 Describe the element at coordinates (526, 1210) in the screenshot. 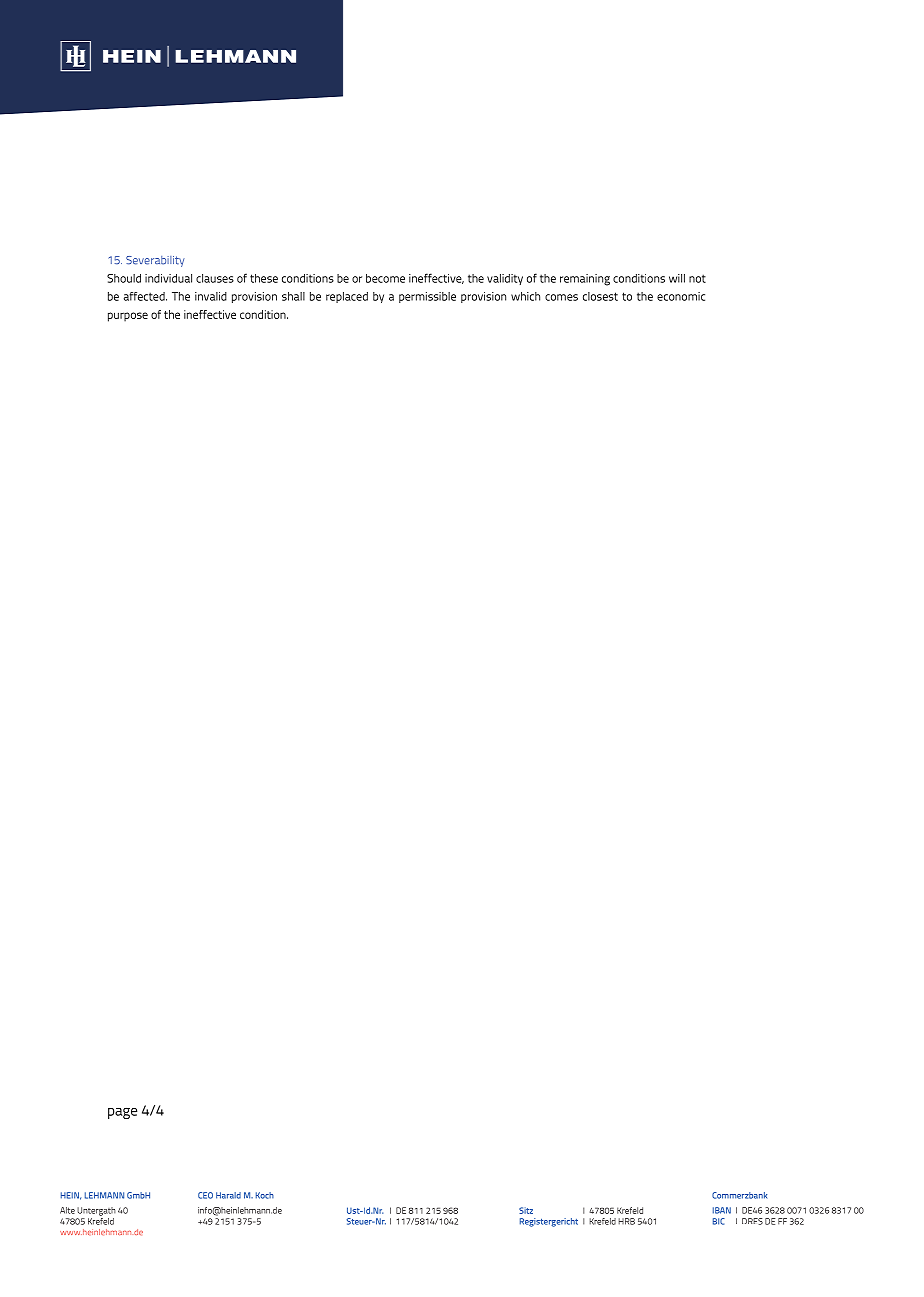

I see `Sitz` at that location.
